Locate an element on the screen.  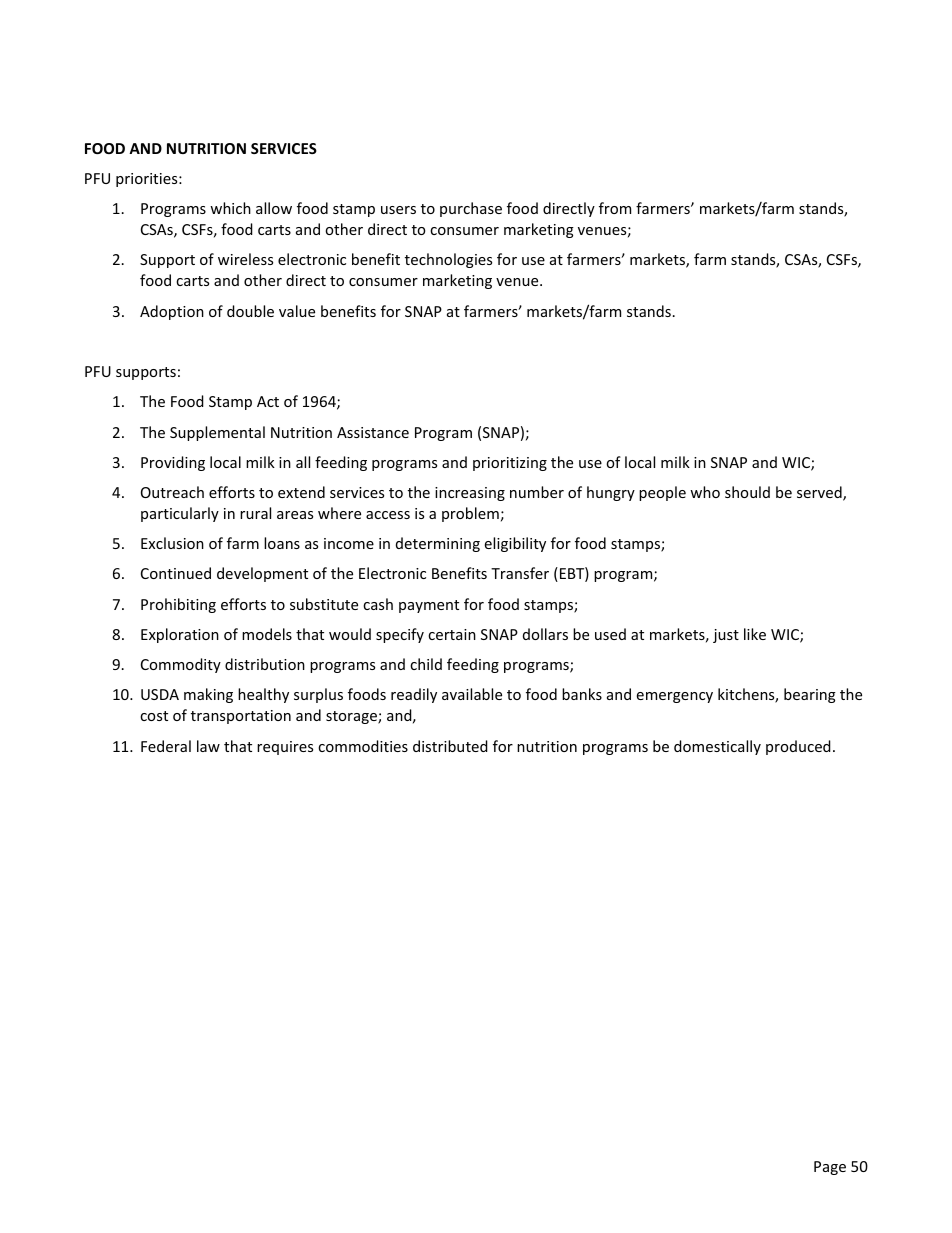
eligibility is located at coordinates (515, 544).
